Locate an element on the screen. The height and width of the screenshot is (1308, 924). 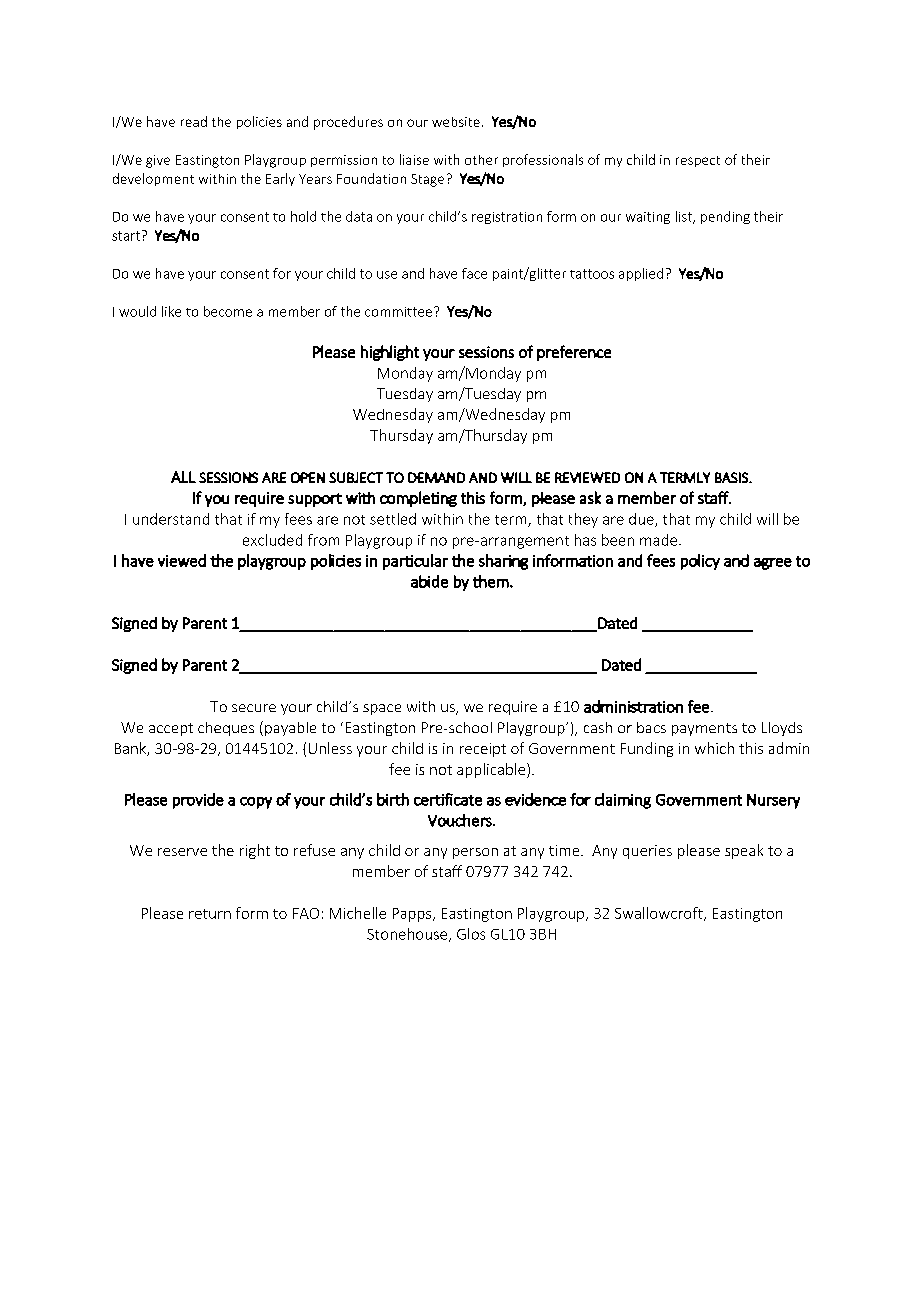
completing is located at coordinates (418, 499).
